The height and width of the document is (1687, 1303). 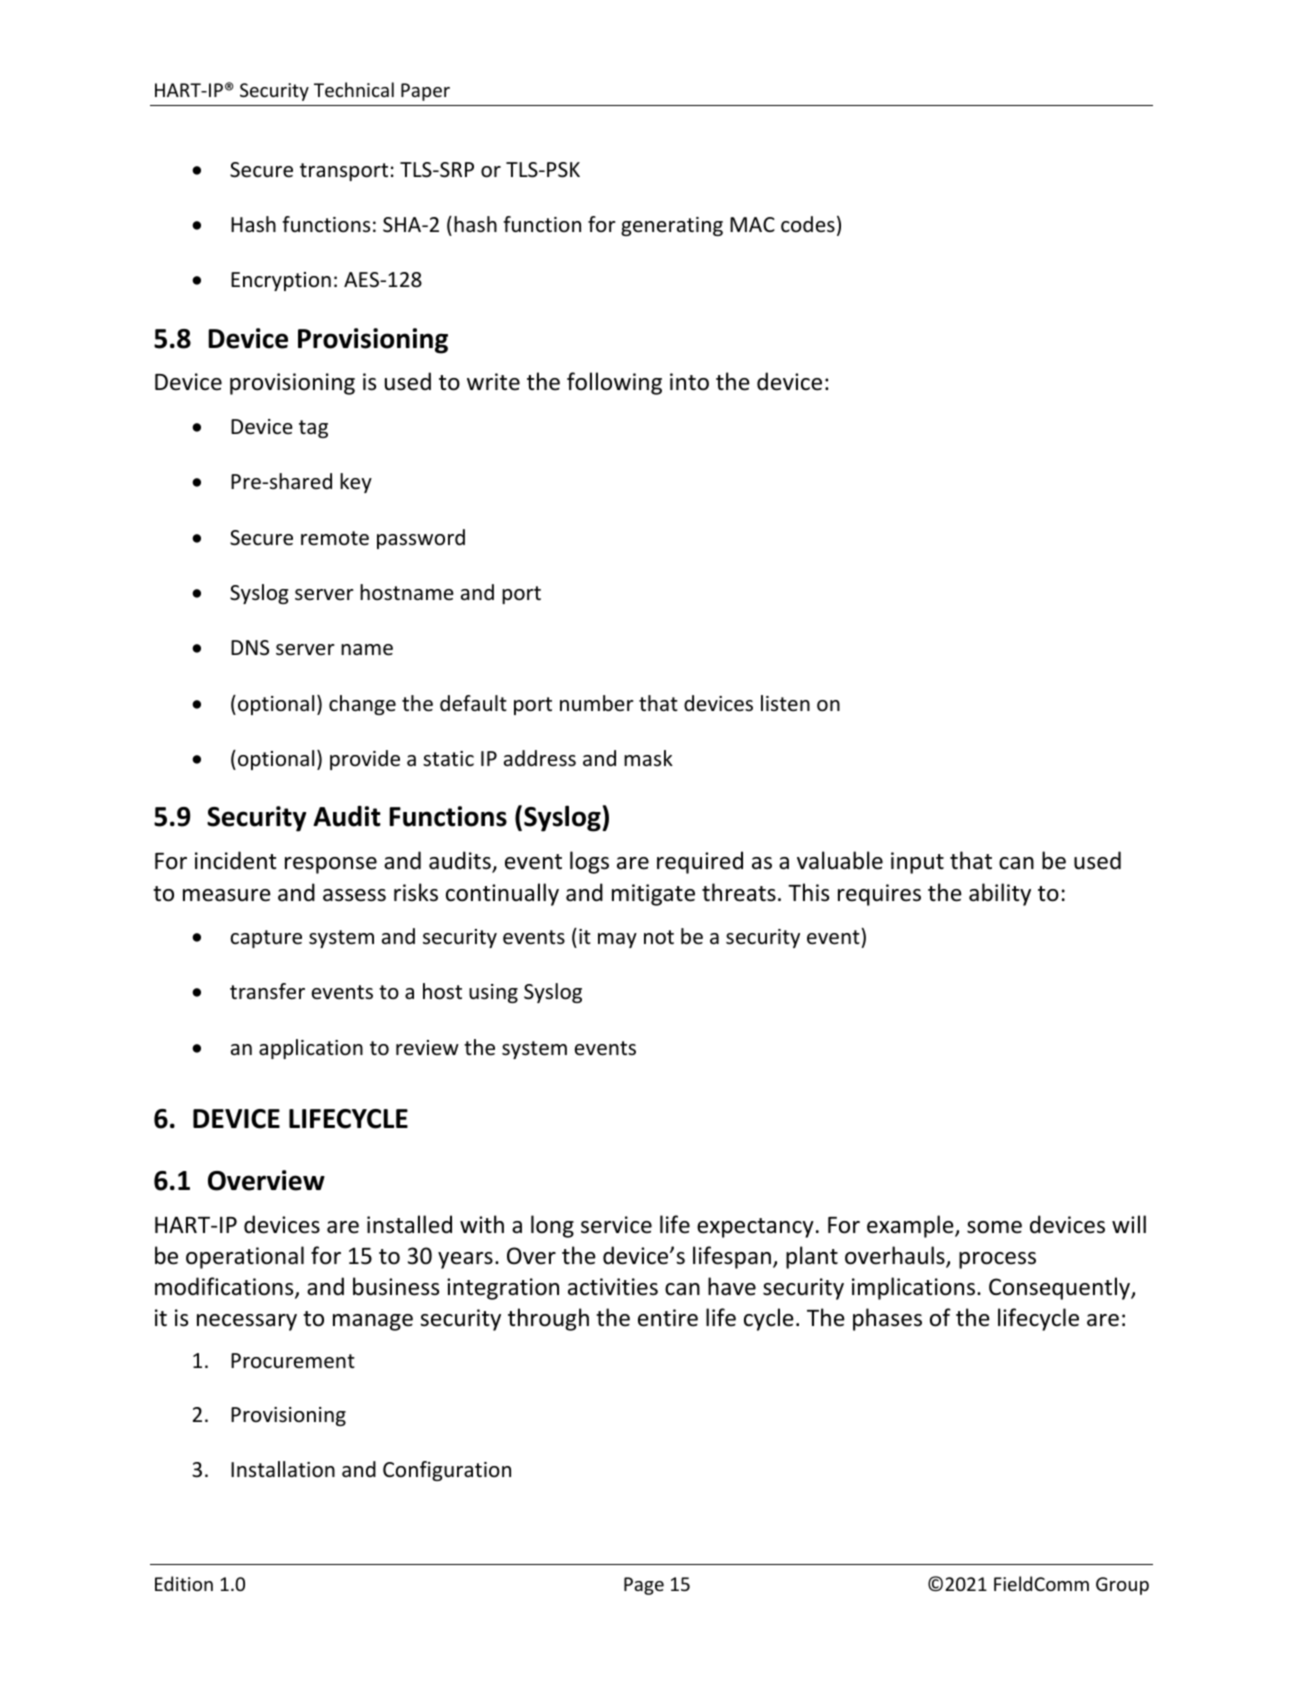 What do you see at coordinates (700, 862) in the document?
I see `required` at bounding box center [700, 862].
